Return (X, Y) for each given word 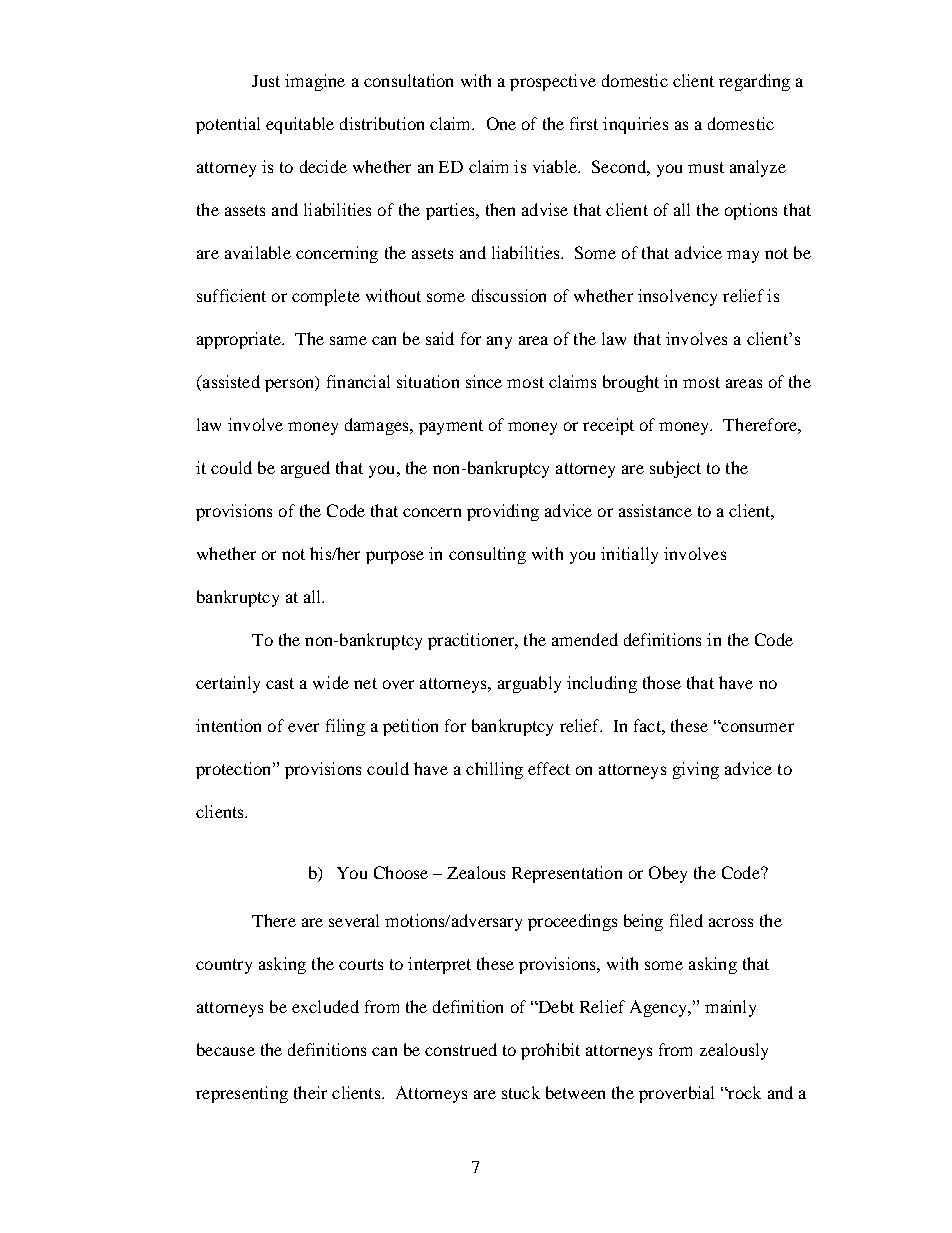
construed (461, 1049)
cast (280, 683)
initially (629, 555)
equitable (300, 125)
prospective (553, 82)
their (310, 1092)
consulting (487, 555)
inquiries (635, 125)
